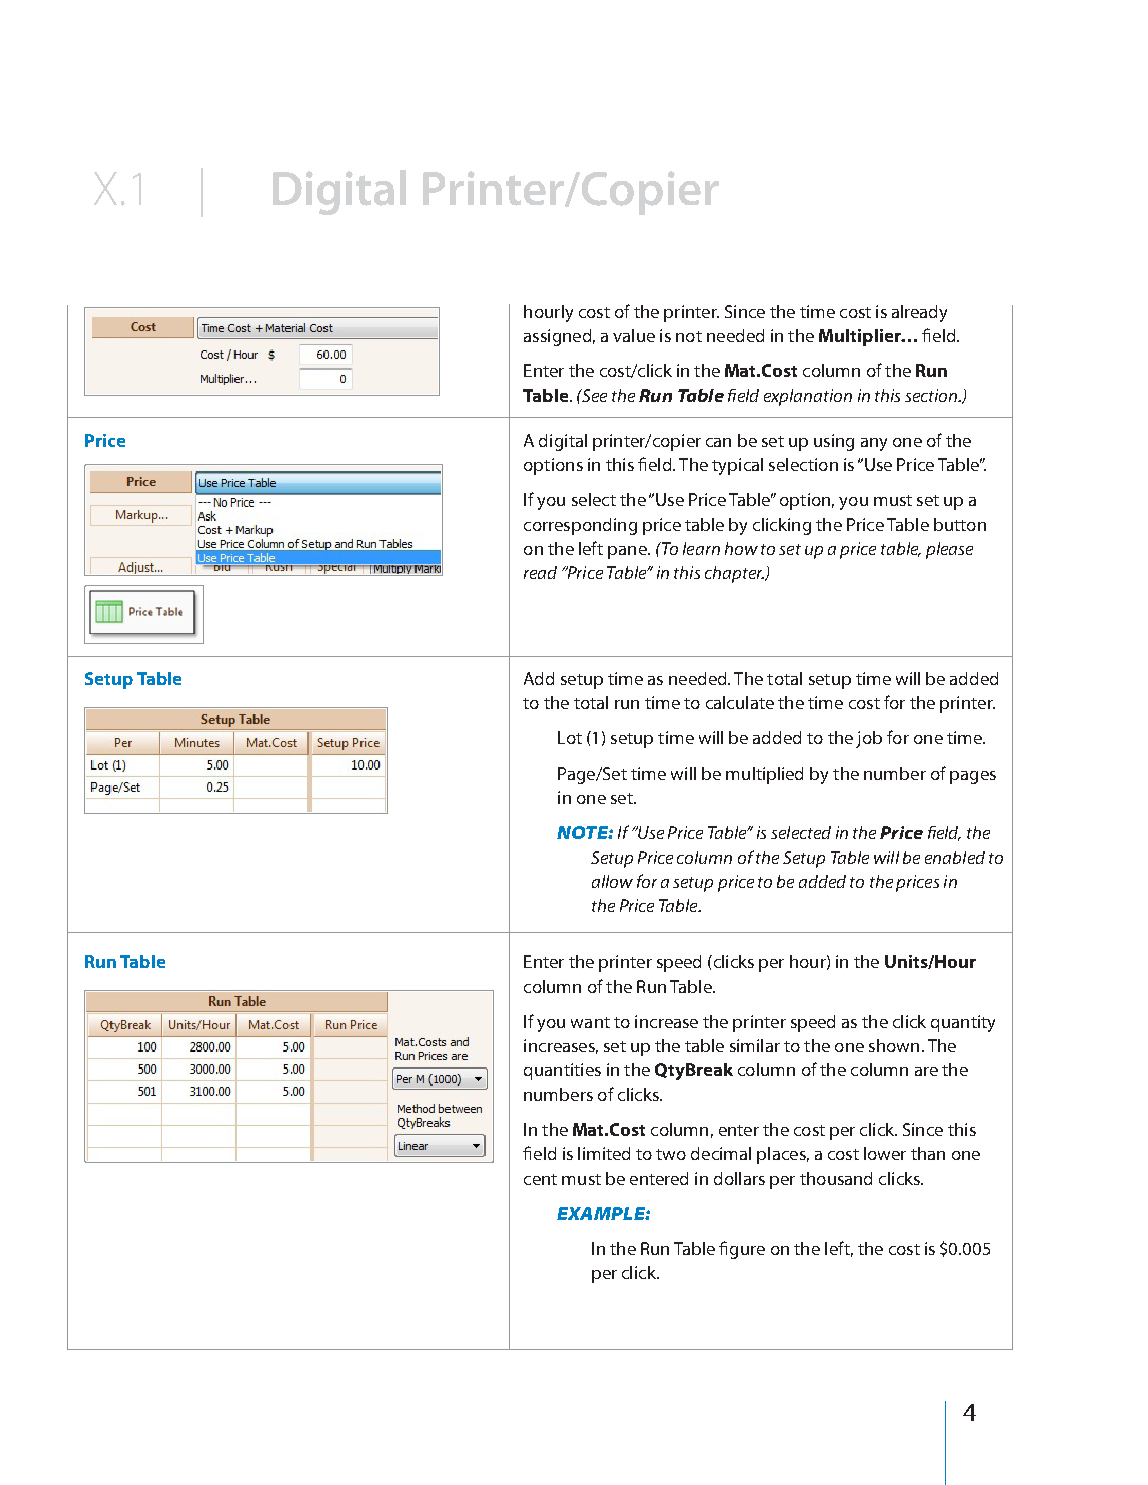 This screenshot has width=1148, height=1485. What do you see at coordinates (932, 395) in the screenshot?
I see `section` at bounding box center [932, 395].
